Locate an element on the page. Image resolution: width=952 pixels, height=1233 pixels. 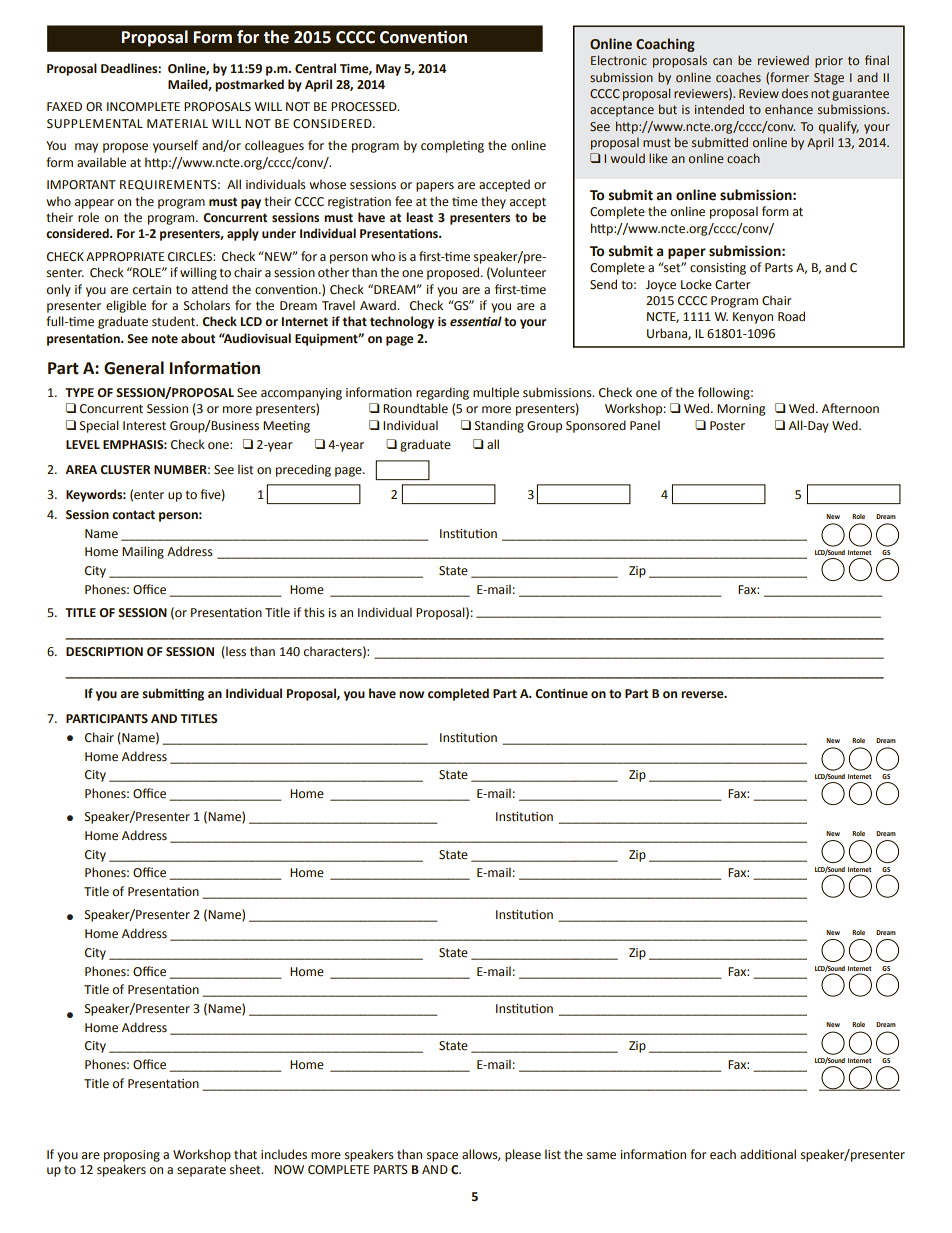
MATERIAL is located at coordinates (177, 123).
